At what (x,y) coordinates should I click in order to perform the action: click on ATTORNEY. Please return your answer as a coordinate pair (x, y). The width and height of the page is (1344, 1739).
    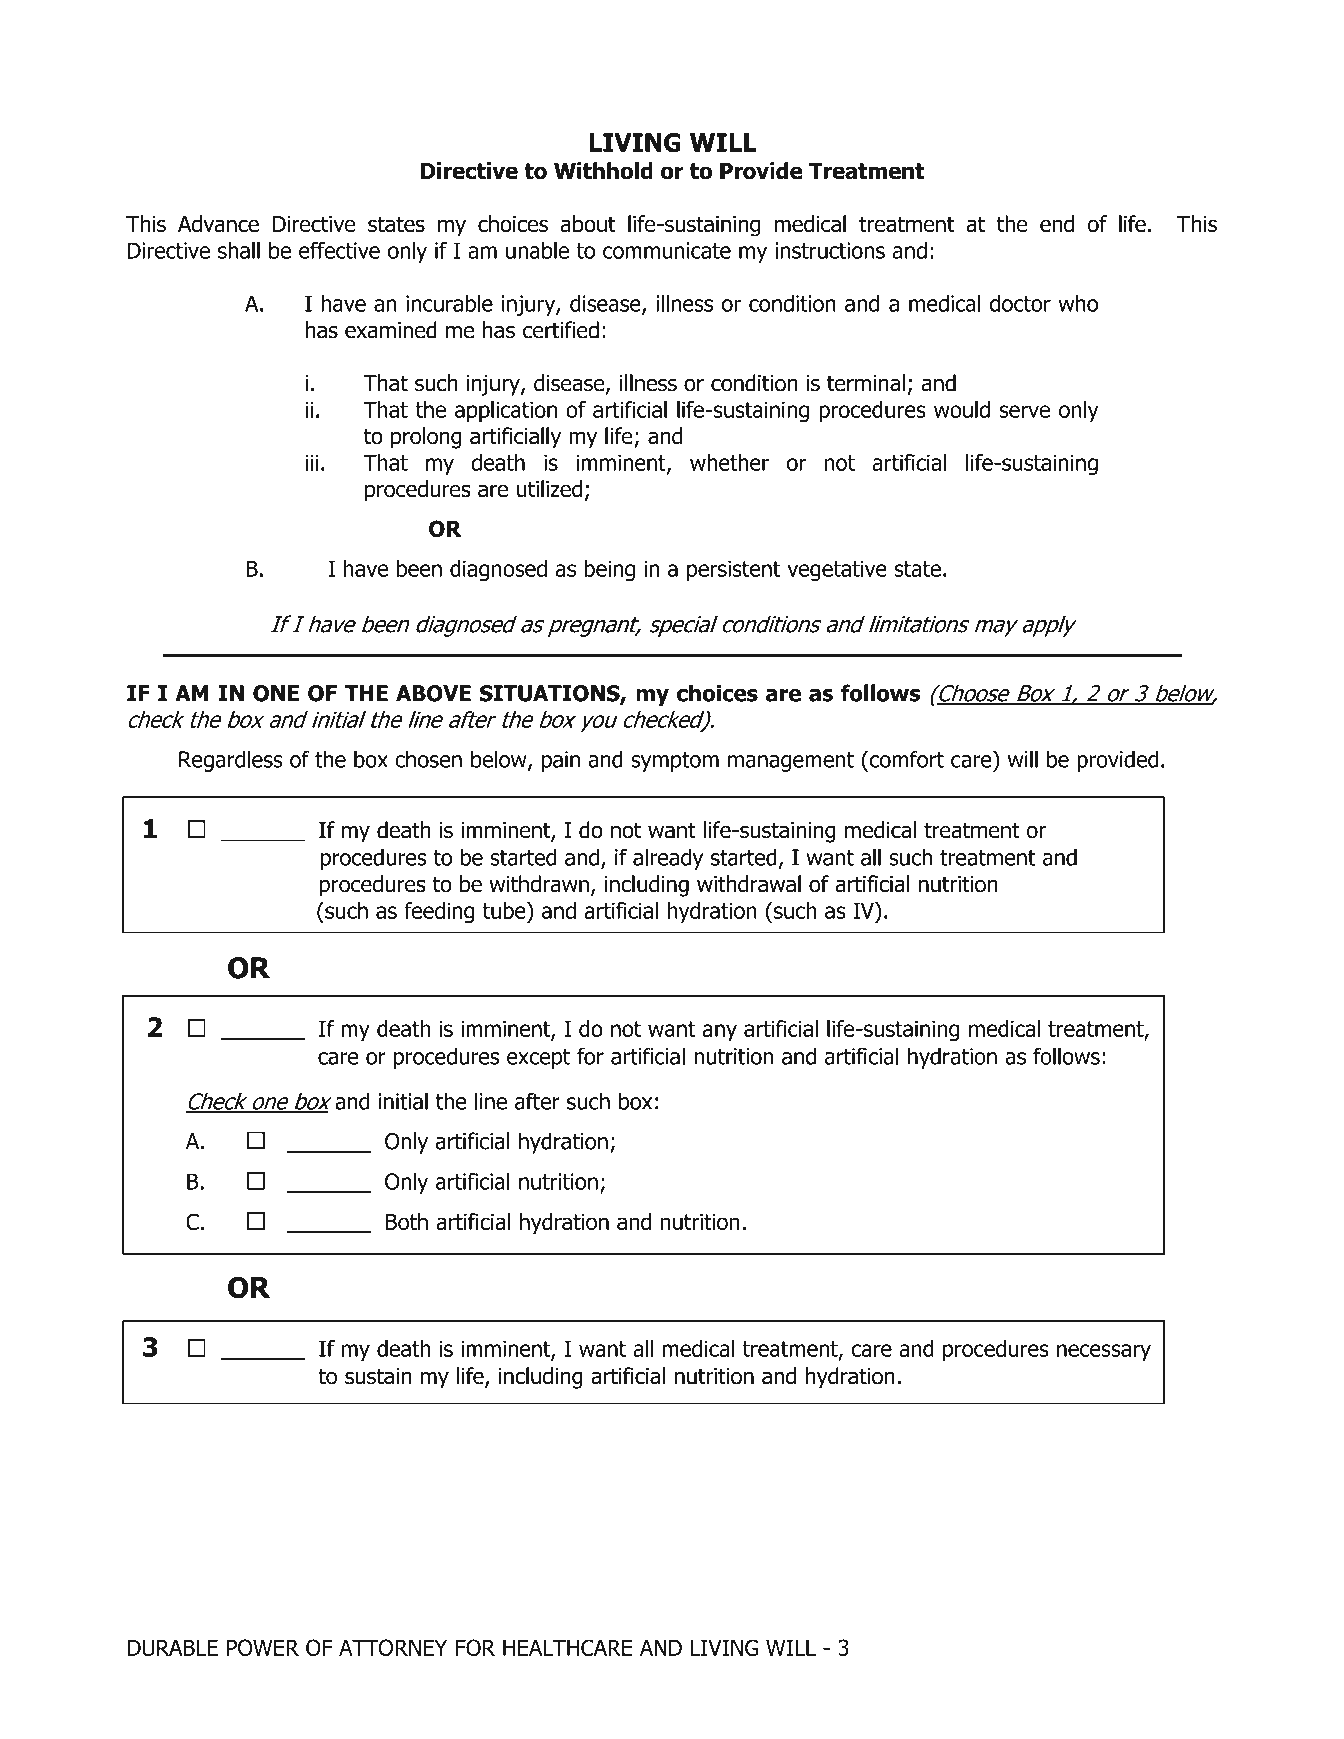
    Looking at the image, I should click on (393, 1647).
